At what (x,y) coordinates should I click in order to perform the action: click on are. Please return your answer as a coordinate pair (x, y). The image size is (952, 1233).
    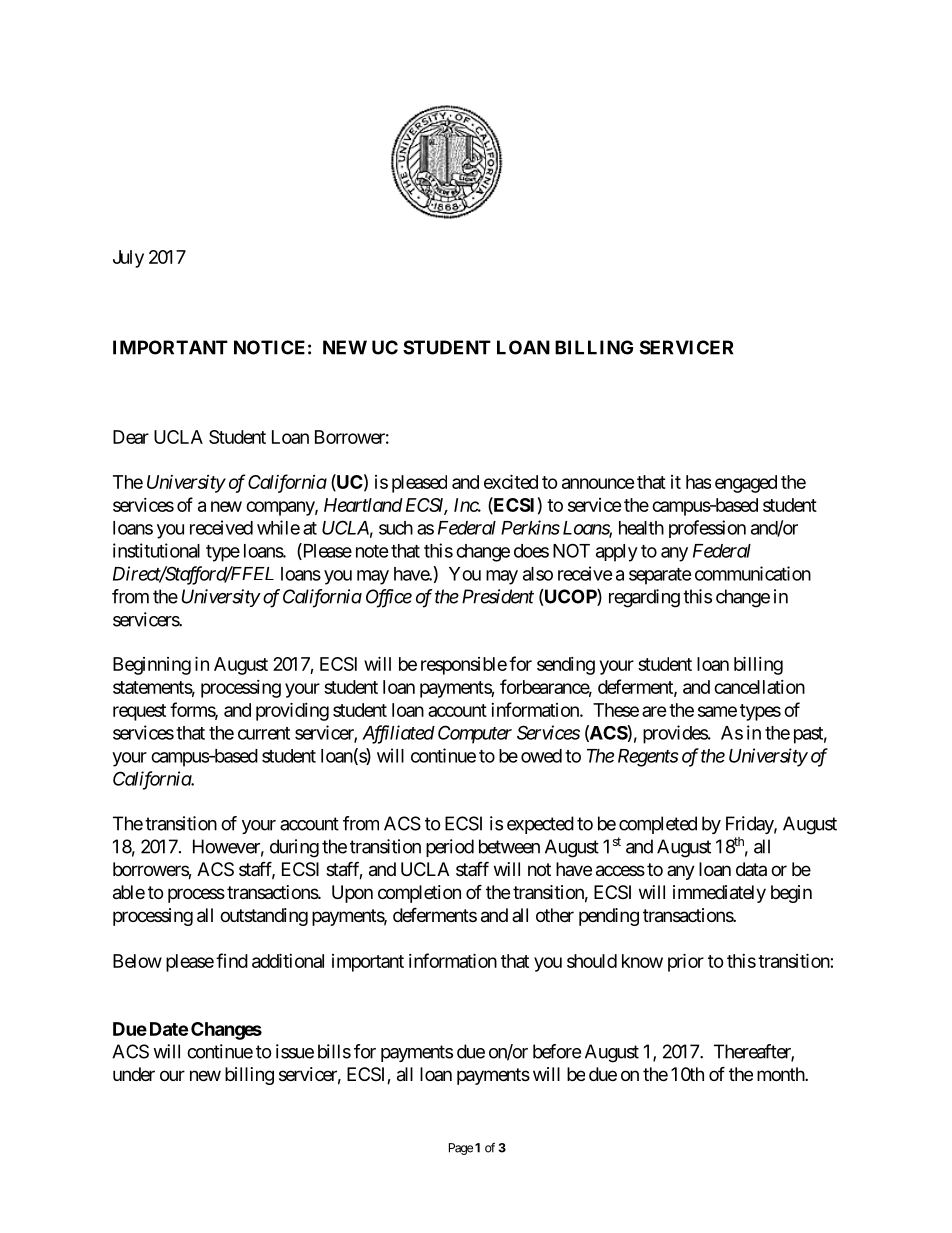
    Looking at the image, I should click on (654, 711).
